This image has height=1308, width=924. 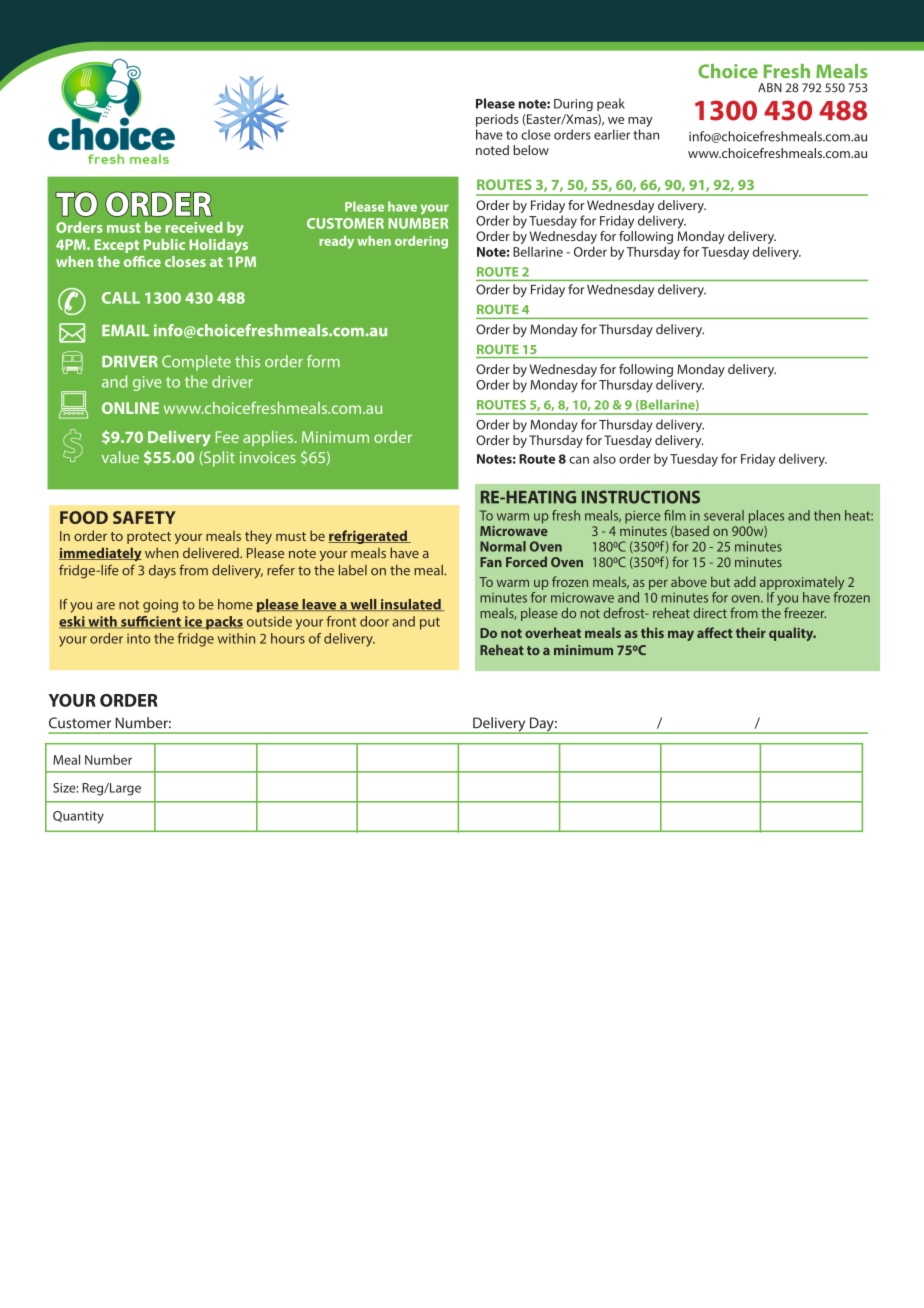 I want to click on periods, so click(x=497, y=120).
